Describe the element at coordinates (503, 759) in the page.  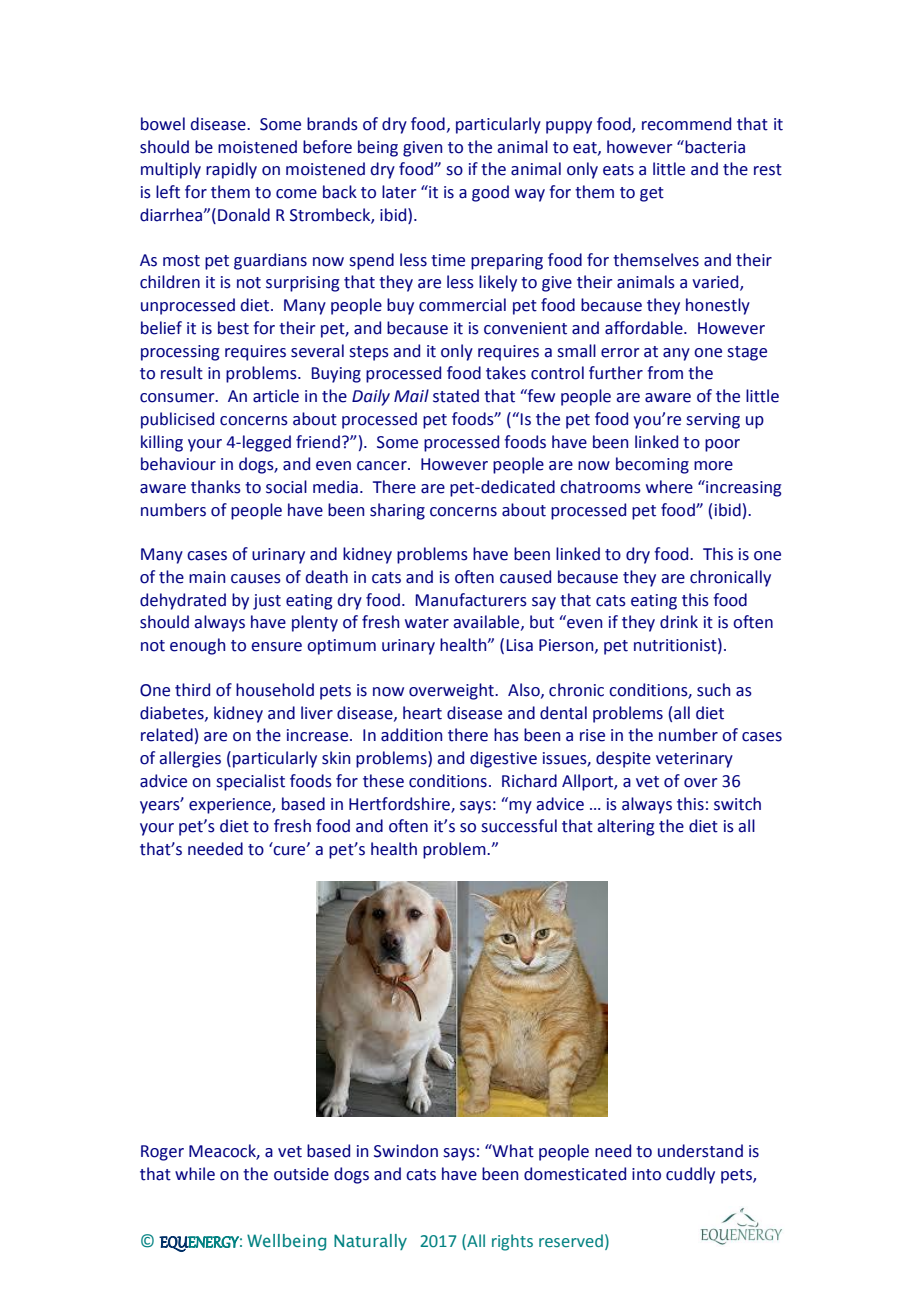
I see `digestive` at that location.
